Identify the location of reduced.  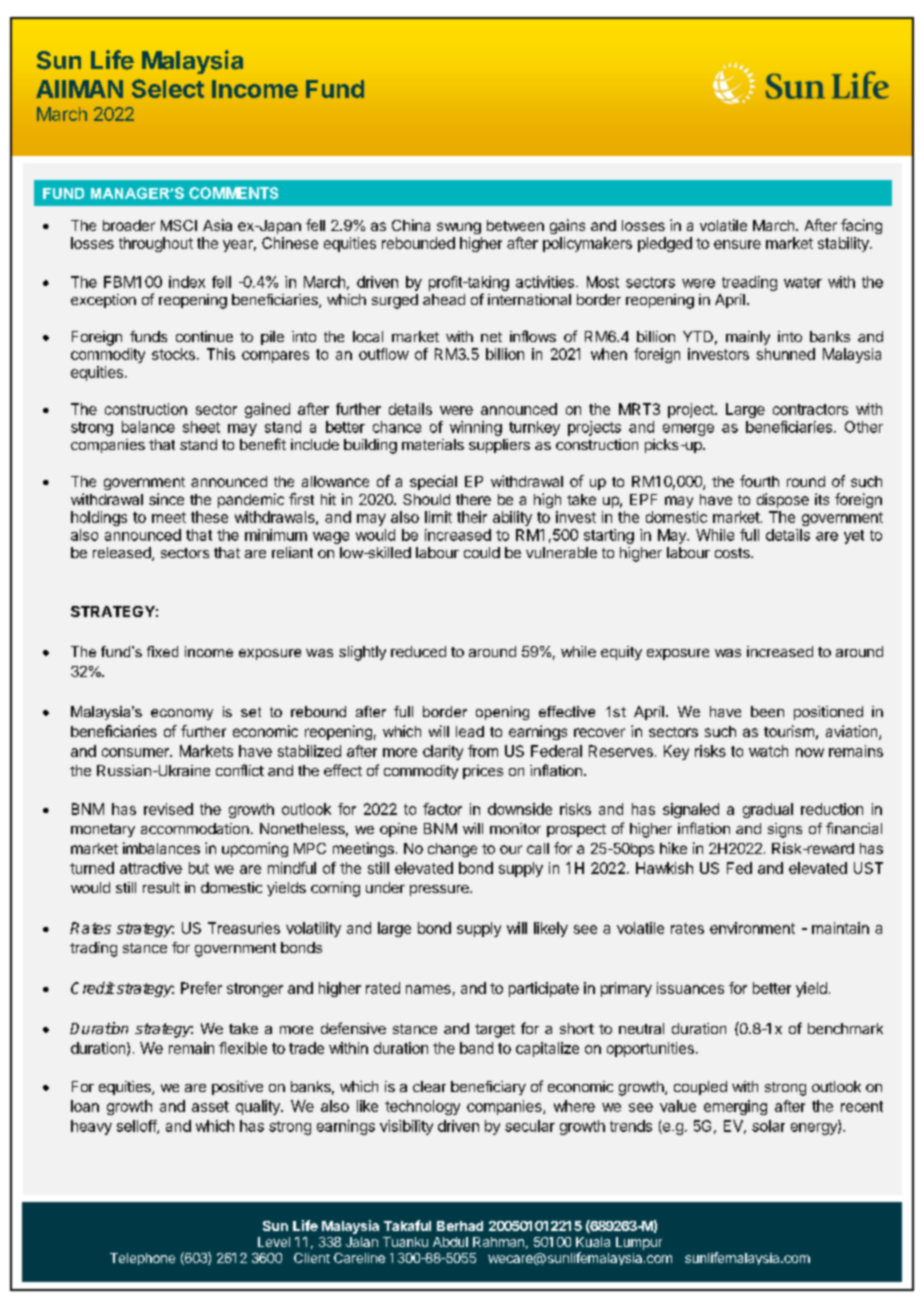
(418, 651).
